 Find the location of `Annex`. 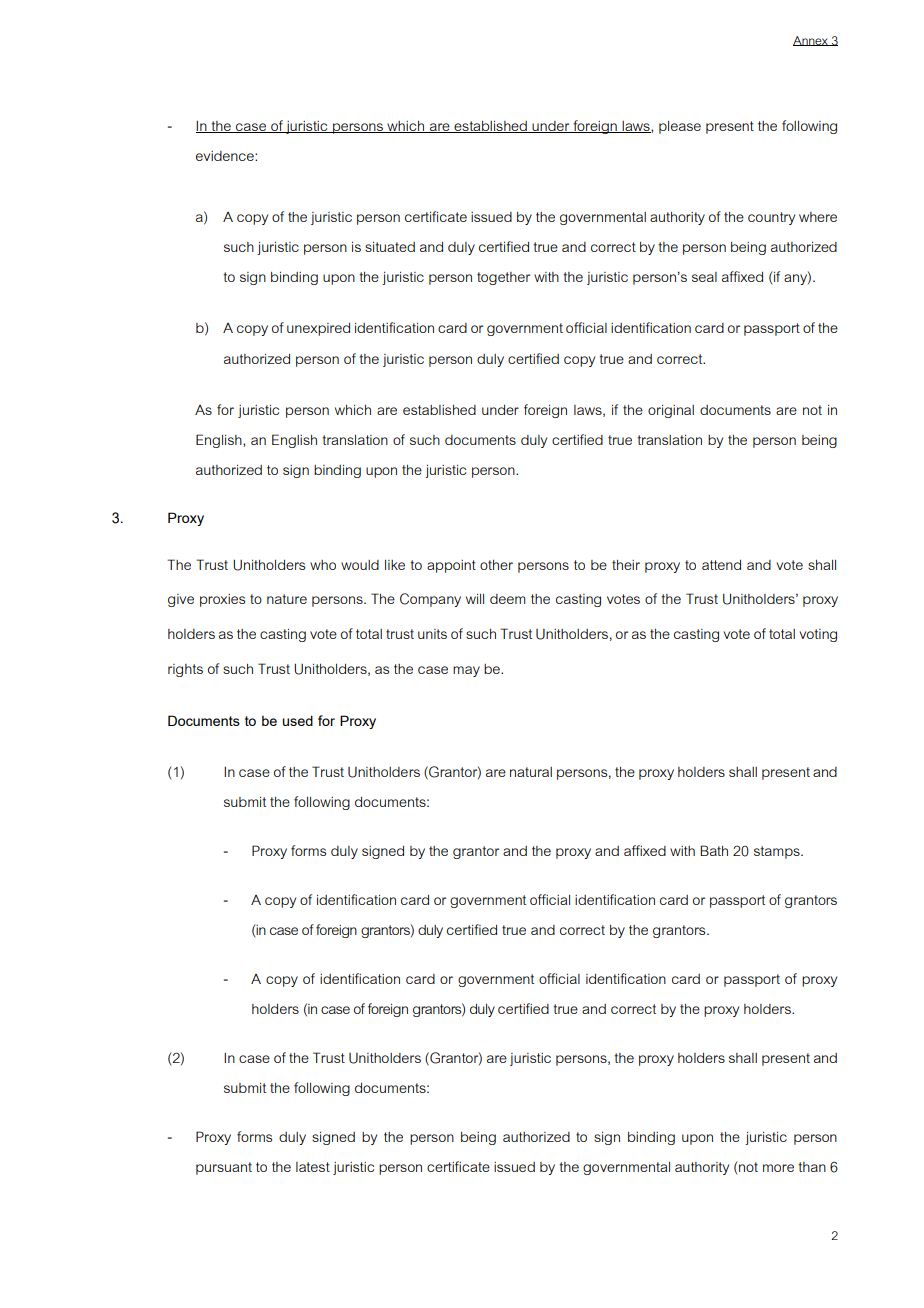

Annex is located at coordinates (811, 41).
